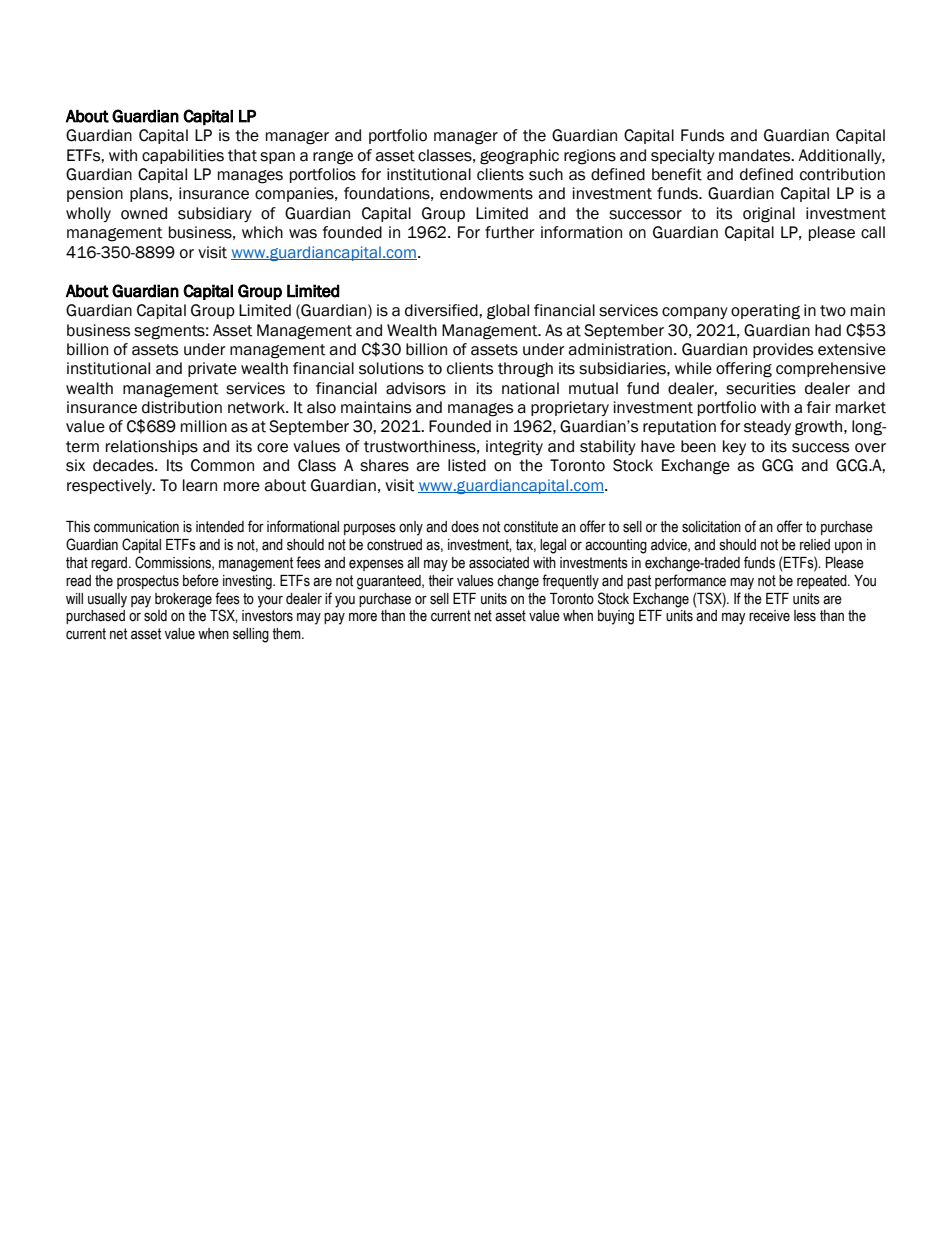 Image resolution: width=952 pixels, height=1233 pixels. I want to click on distribution, so click(182, 407).
